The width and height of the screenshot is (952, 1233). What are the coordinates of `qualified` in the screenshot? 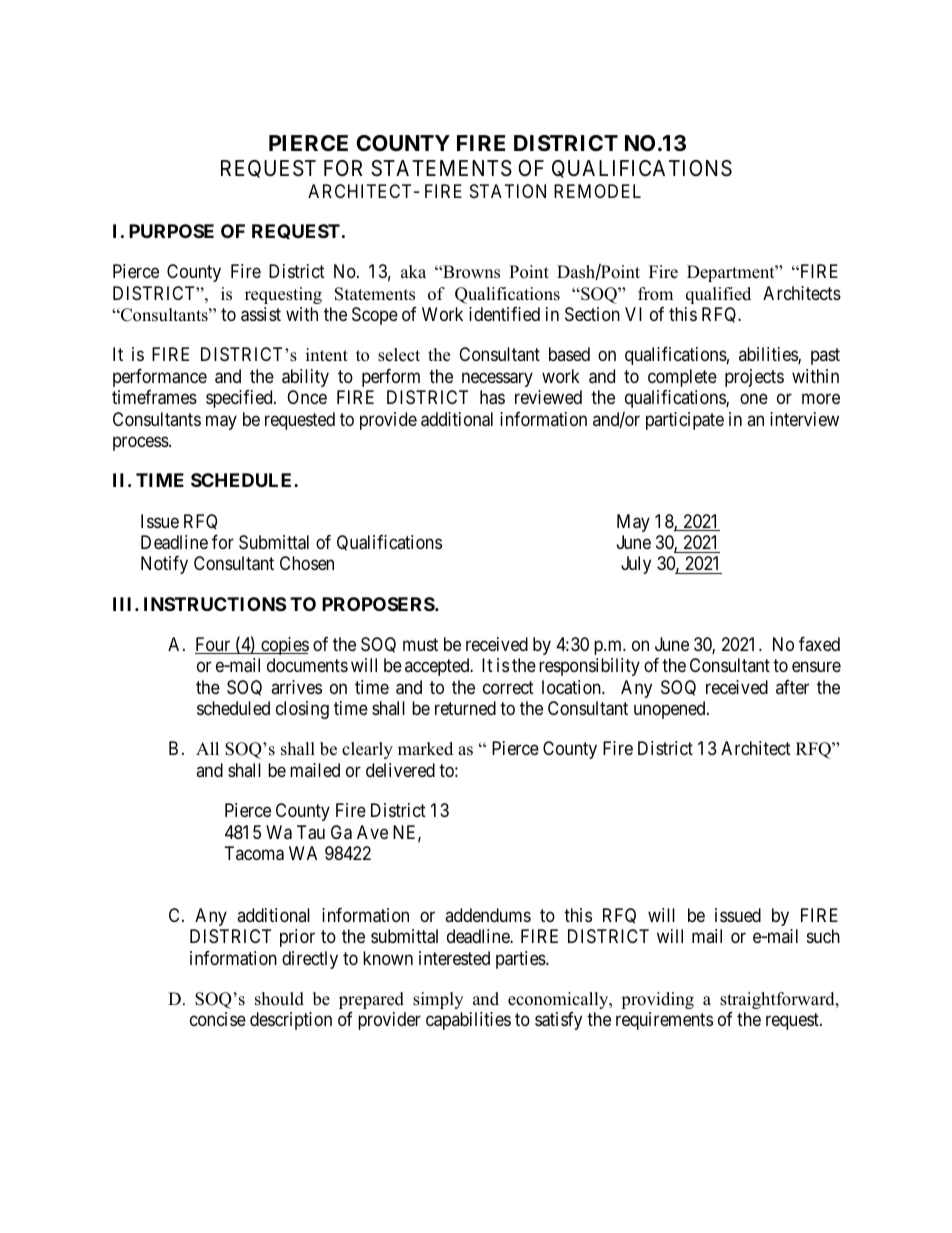 It's located at (718, 295).
